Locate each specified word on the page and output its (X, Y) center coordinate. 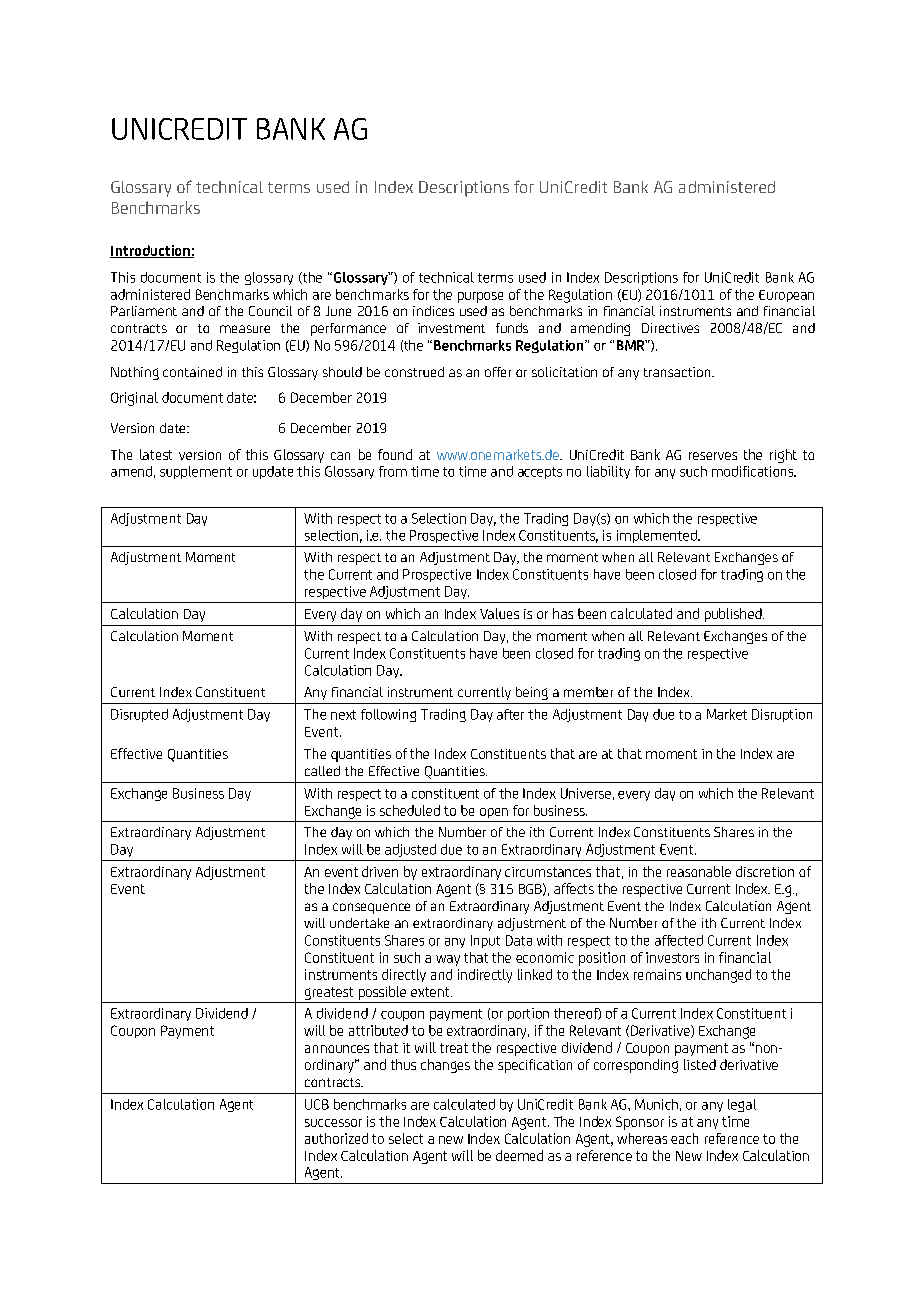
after (510, 714)
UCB (317, 1104)
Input (485, 941)
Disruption (782, 715)
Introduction (151, 251)
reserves (713, 456)
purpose (480, 297)
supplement (196, 472)
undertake (359, 923)
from (393, 471)
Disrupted (139, 715)
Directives (670, 328)
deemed (519, 1155)
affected (679, 940)
